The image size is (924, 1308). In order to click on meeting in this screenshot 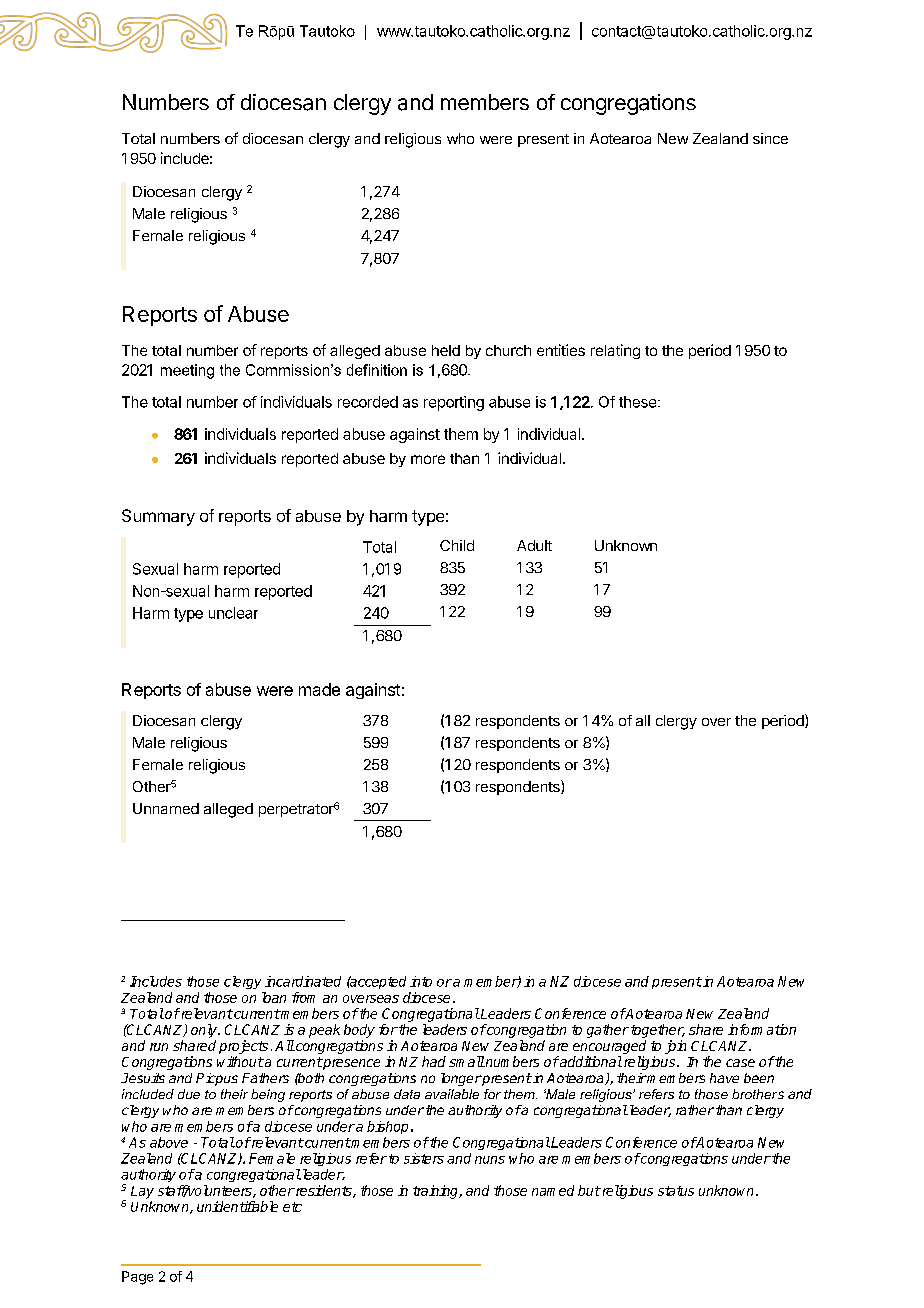, I will do `click(187, 371)`.
